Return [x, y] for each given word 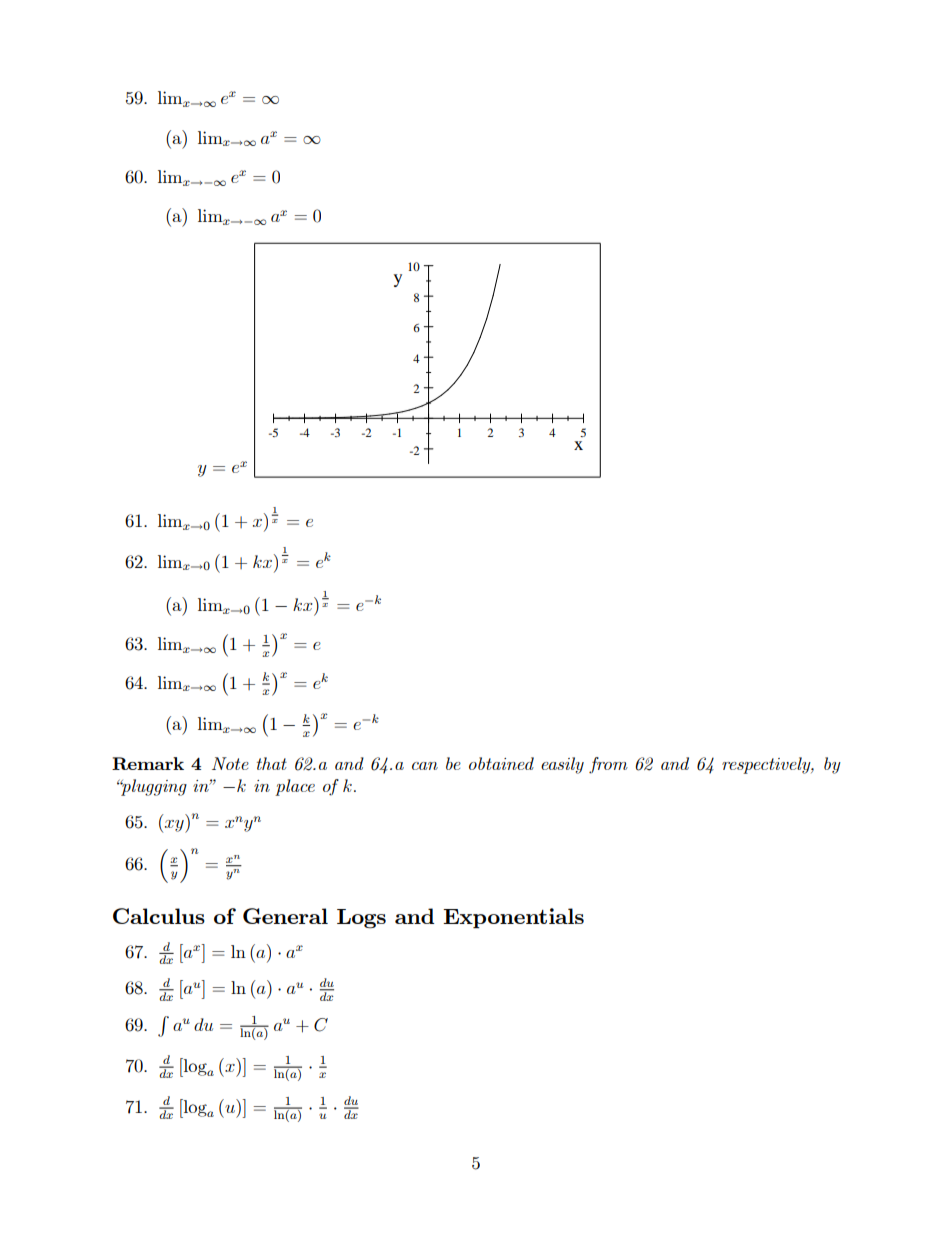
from [608, 765]
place [295, 787]
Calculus [159, 916]
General [285, 916]
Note [230, 763]
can [425, 766]
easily [562, 765]
